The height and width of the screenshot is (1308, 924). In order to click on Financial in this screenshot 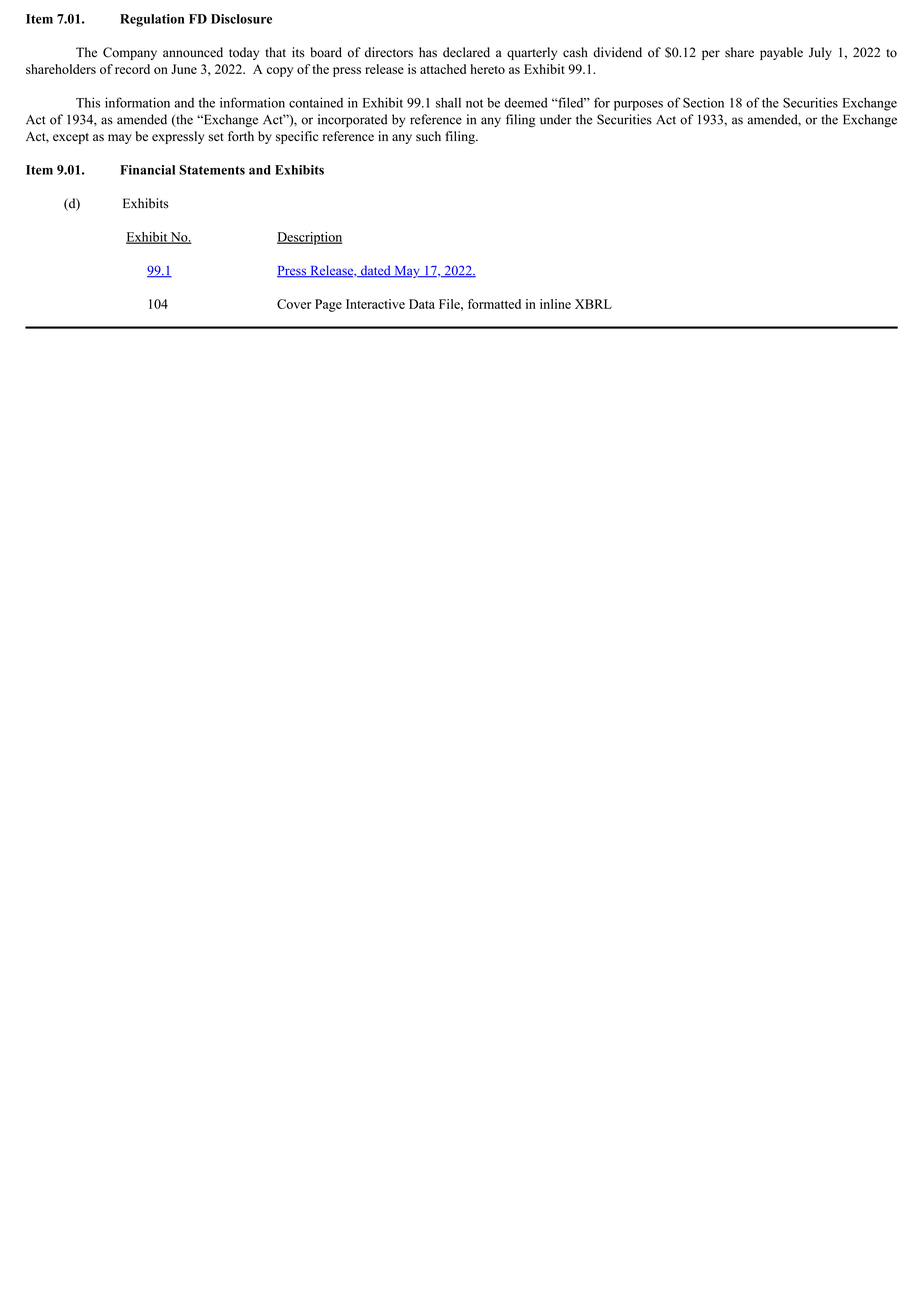, I will do `click(147, 170)`.
